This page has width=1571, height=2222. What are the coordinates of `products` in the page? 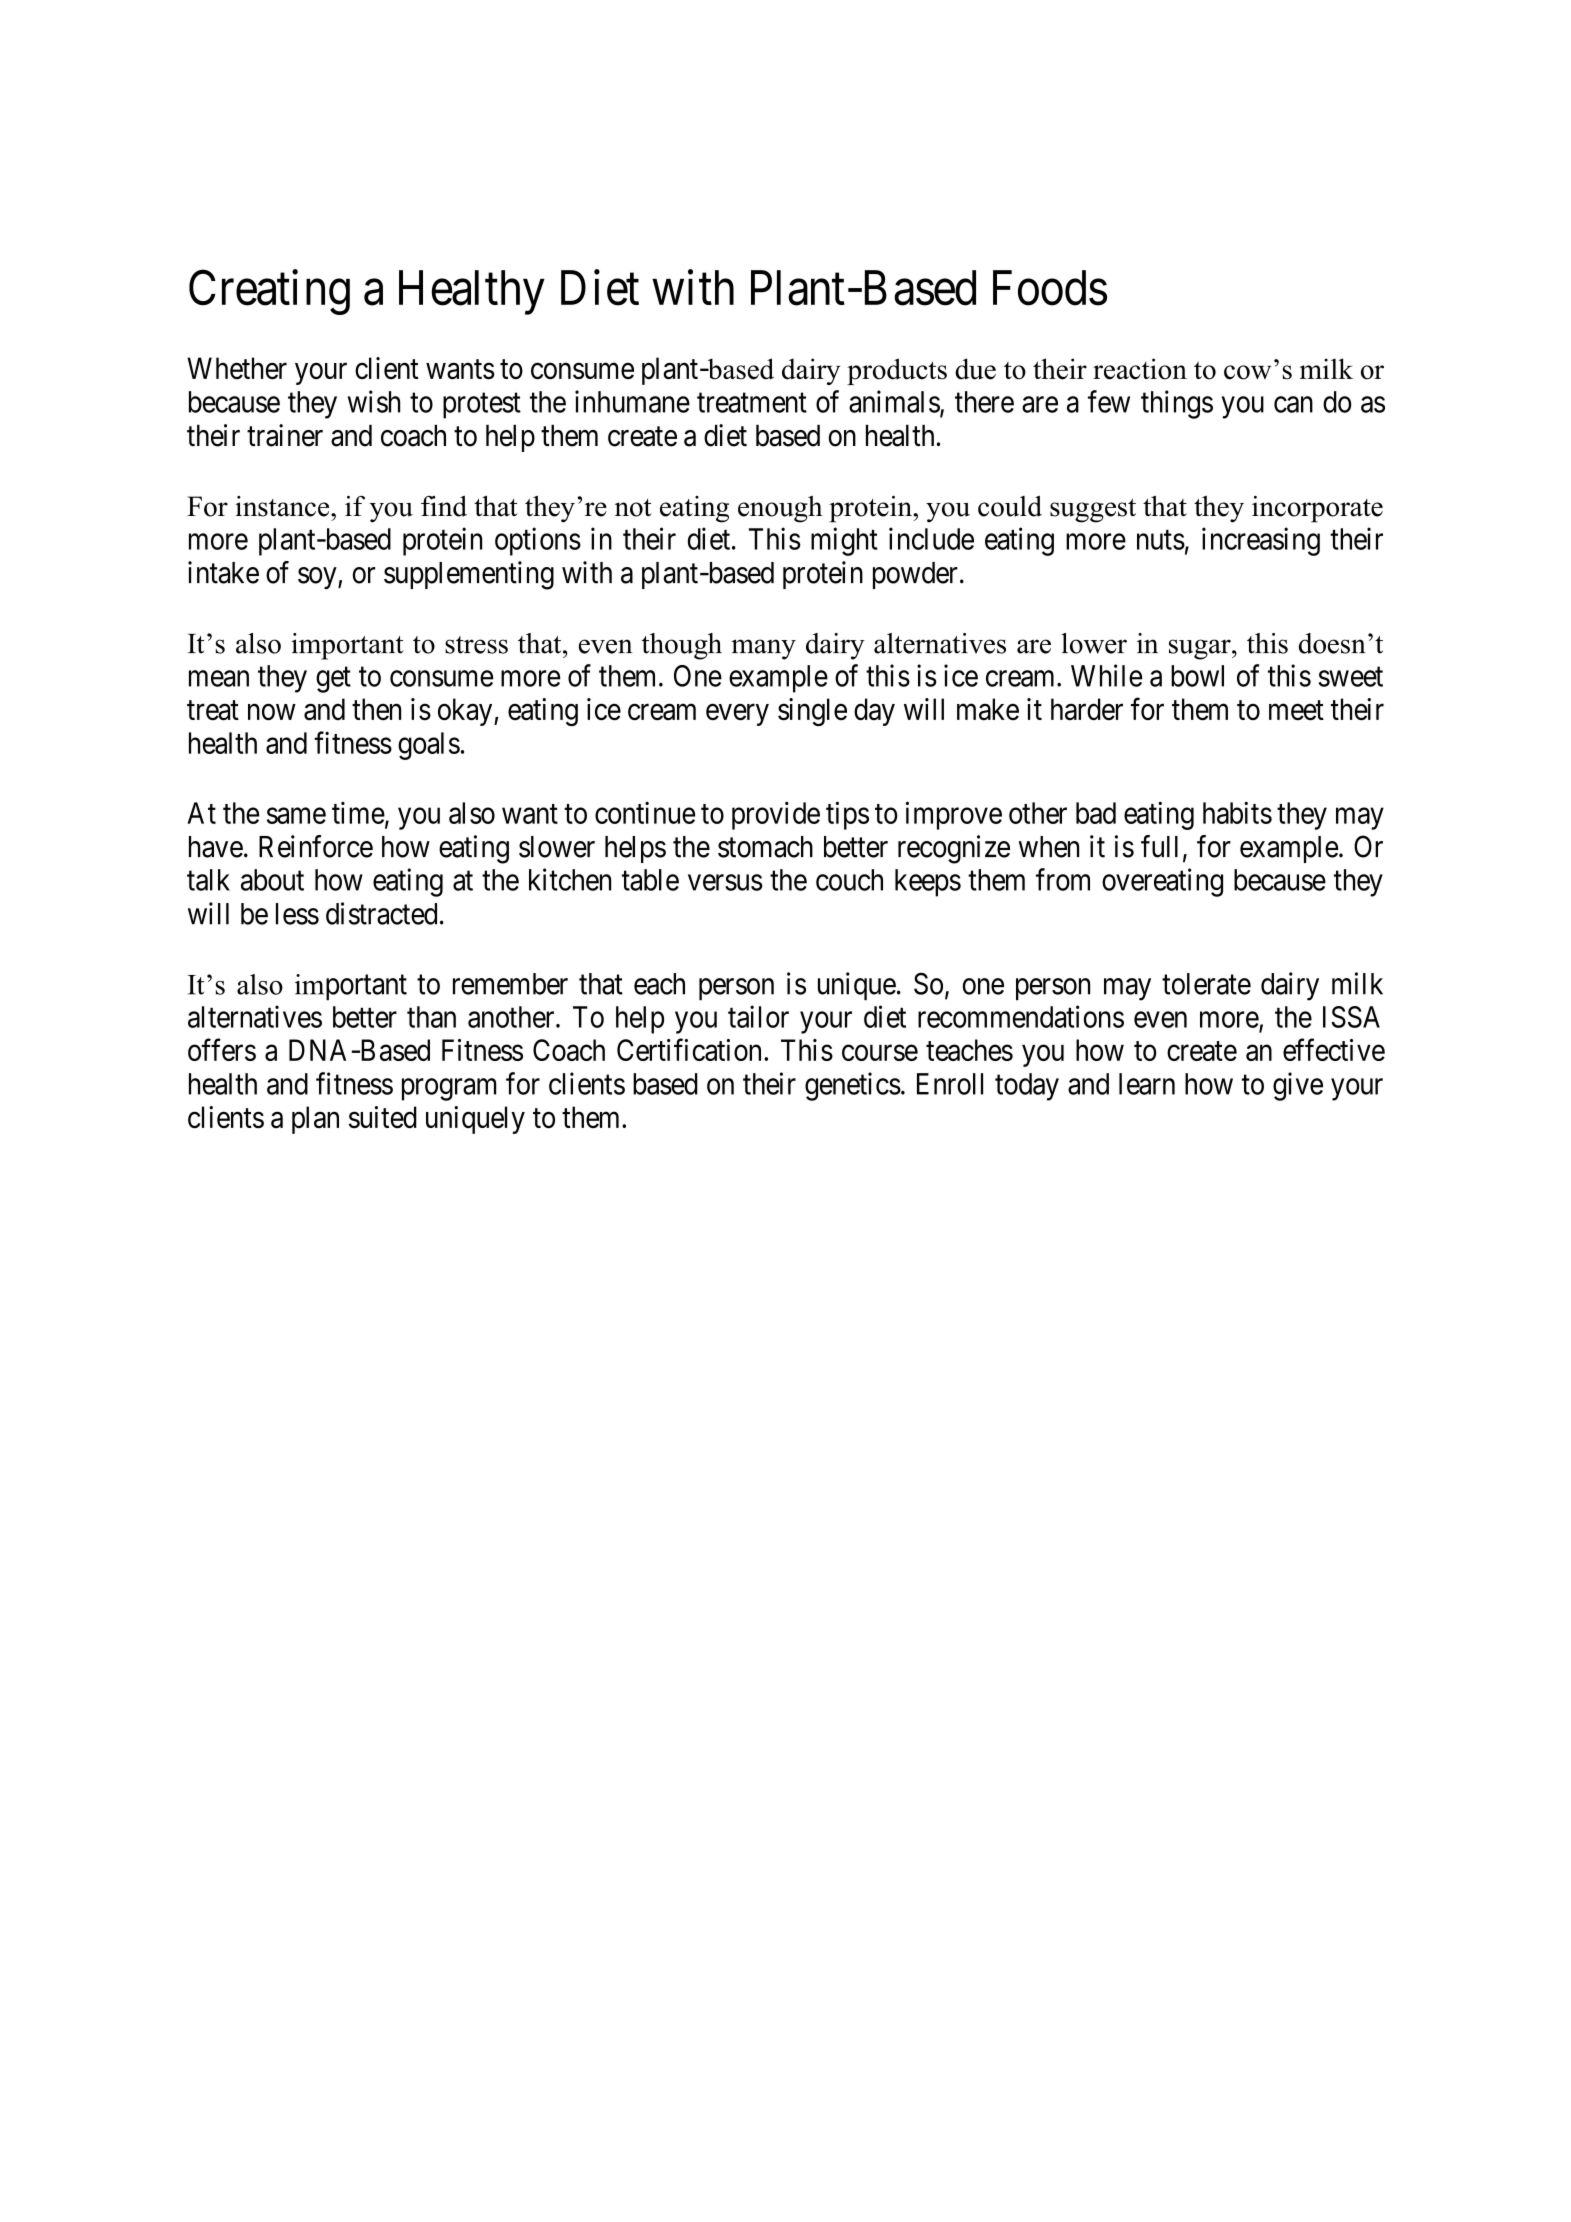 It's located at (897, 371).
